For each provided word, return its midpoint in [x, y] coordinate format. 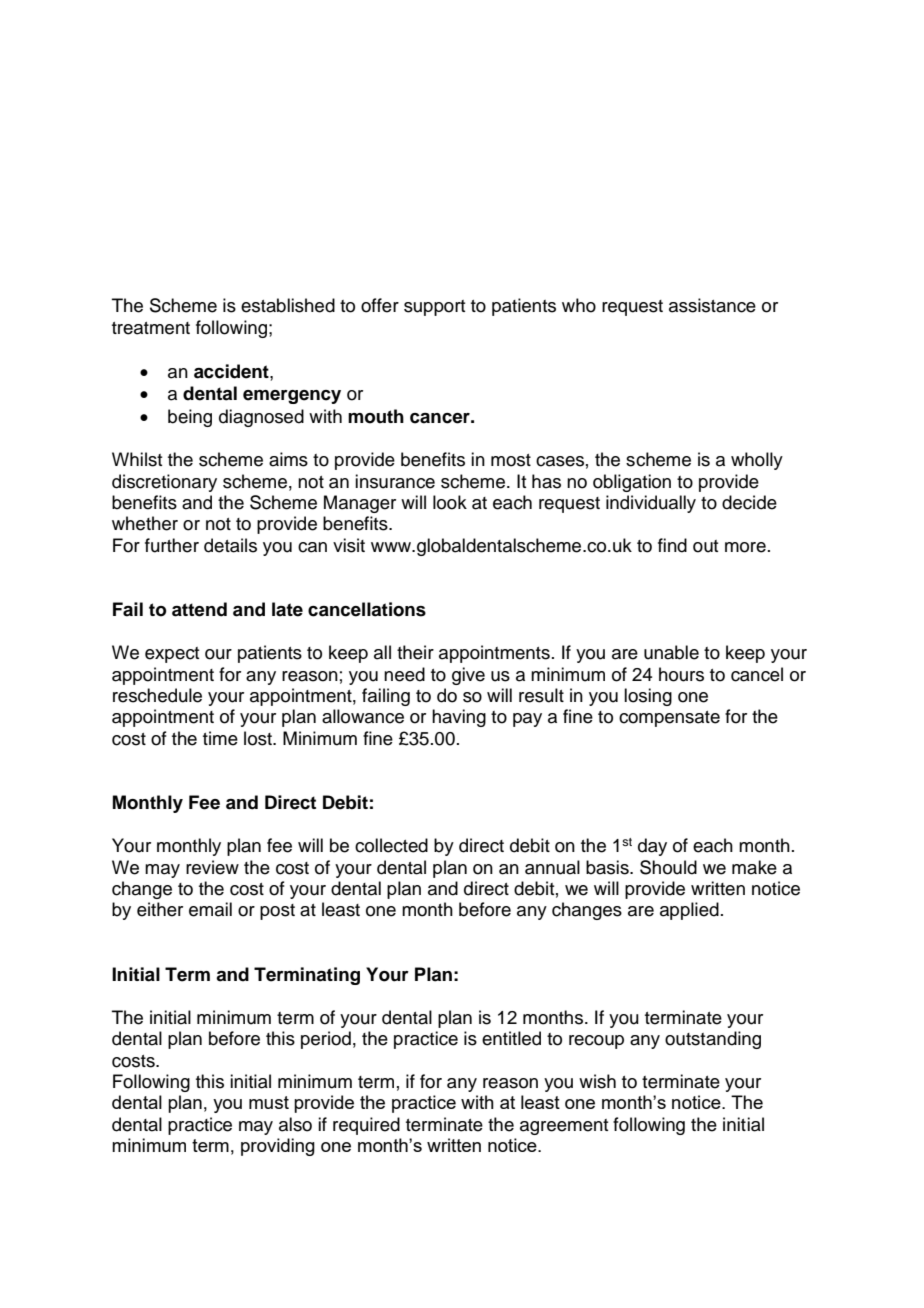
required [366, 1126]
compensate [669, 719]
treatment [151, 328]
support [434, 308]
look [450, 502]
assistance [712, 305]
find [672, 545]
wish [597, 1081]
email [210, 909]
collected [391, 845]
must [269, 1102]
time [220, 738]
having [459, 718]
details [230, 545]
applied [689, 911]
